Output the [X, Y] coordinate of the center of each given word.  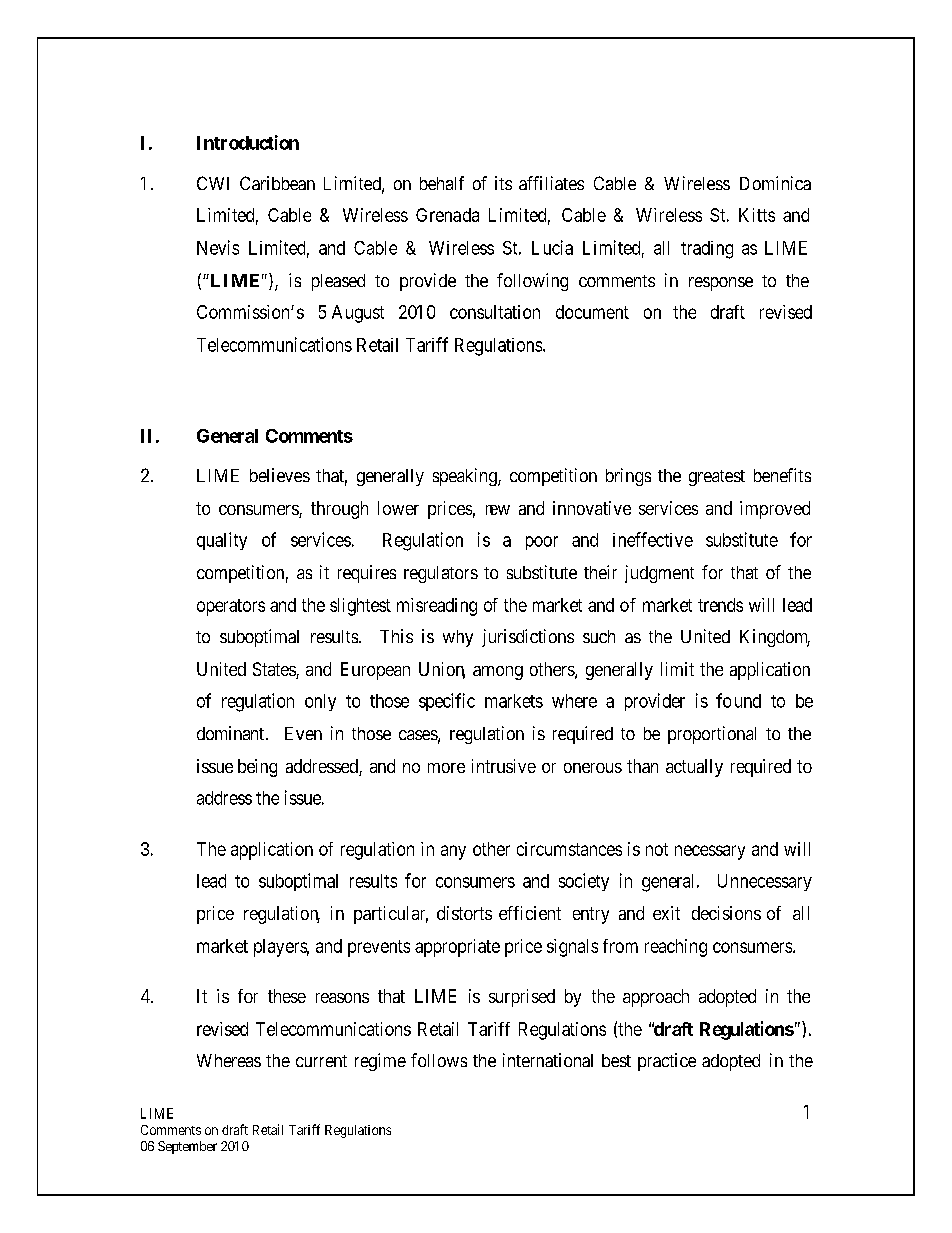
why [458, 638]
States [275, 670]
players [281, 948]
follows [439, 1060]
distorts [464, 913]
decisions [726, 913]
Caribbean [277, 183]
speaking [466, 477]
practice [667, 1062]
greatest [717, 478]
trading [707, 250]
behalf [442, 183]
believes [280, 475]
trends [720, 605]
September [187, 1147]
